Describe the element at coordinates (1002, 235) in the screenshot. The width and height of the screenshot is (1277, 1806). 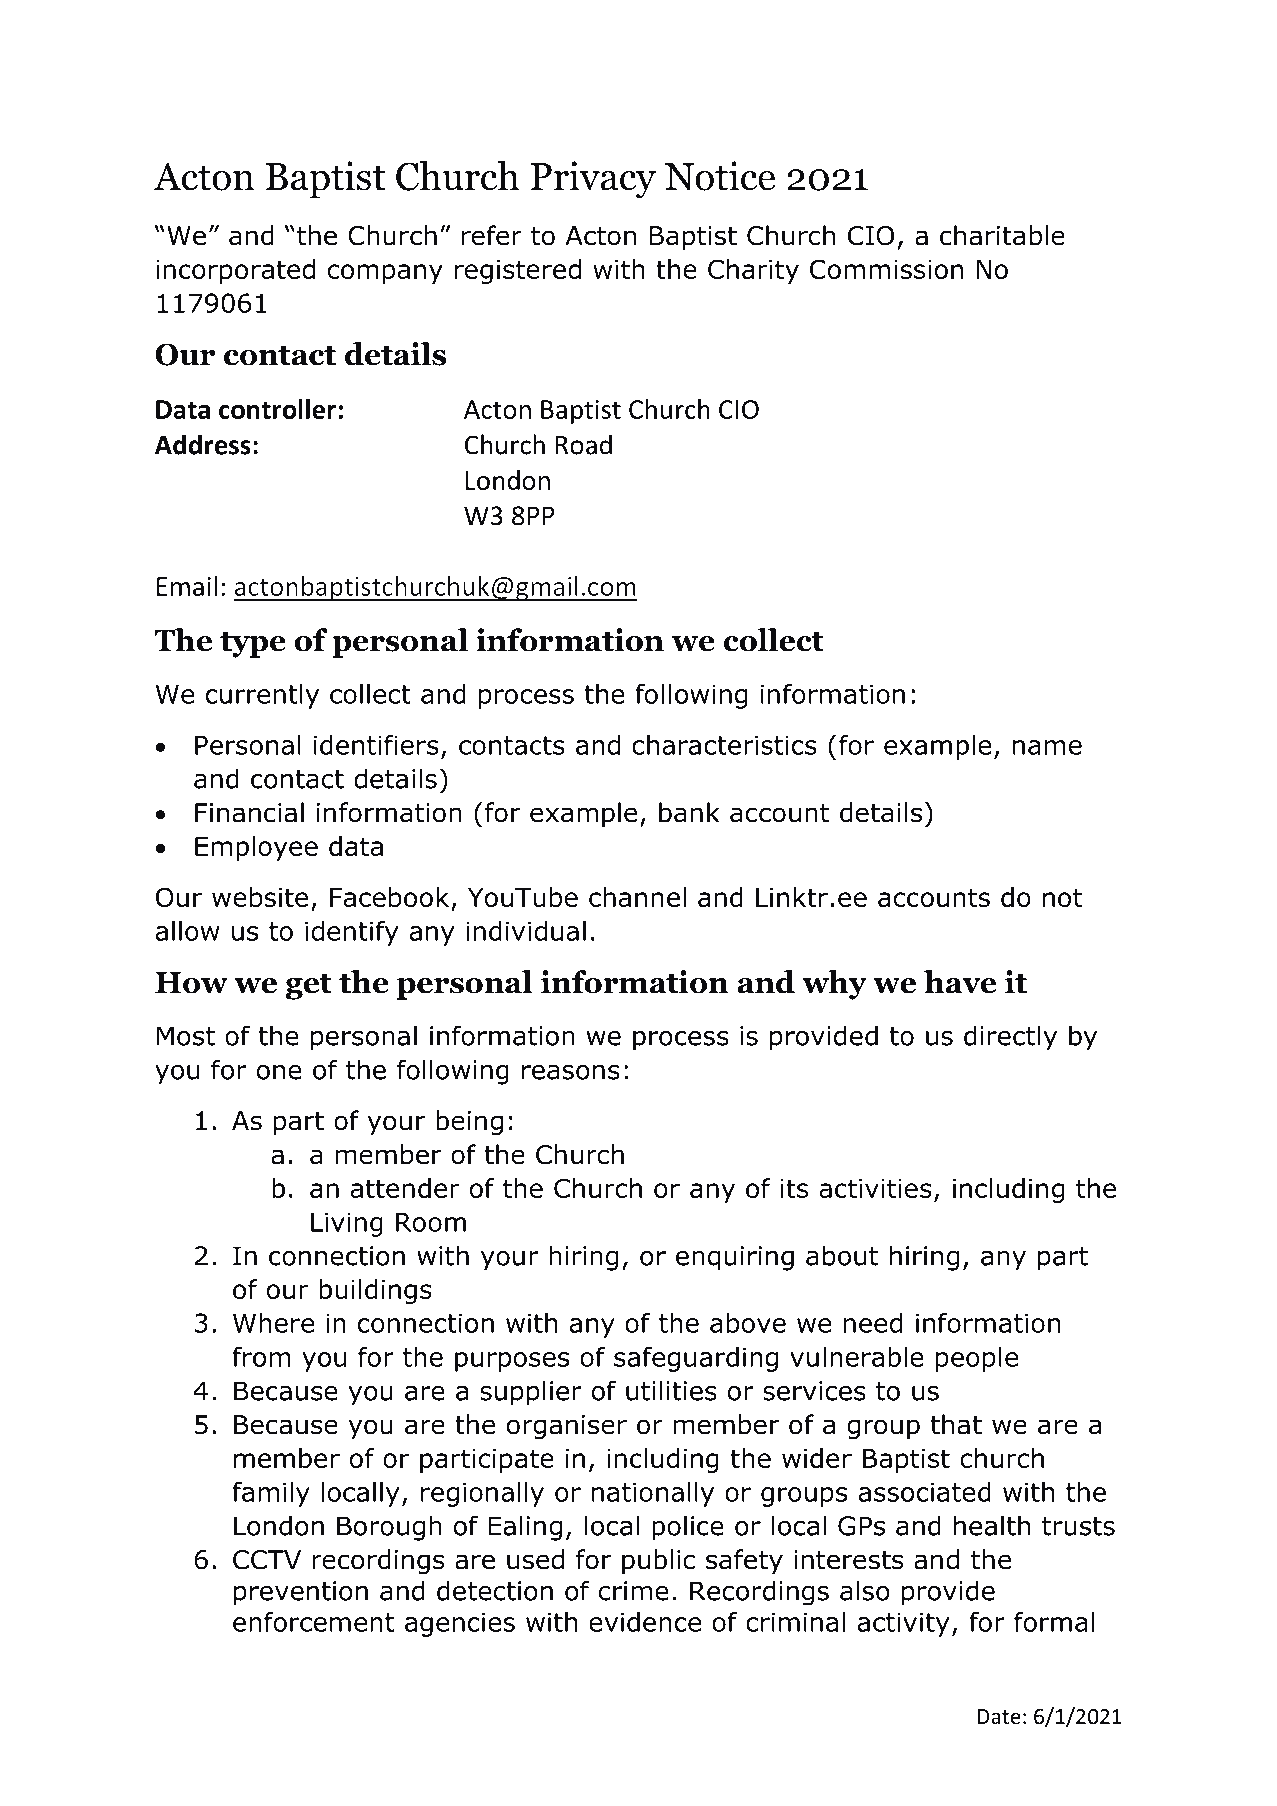
I see `charitable` at that location.
